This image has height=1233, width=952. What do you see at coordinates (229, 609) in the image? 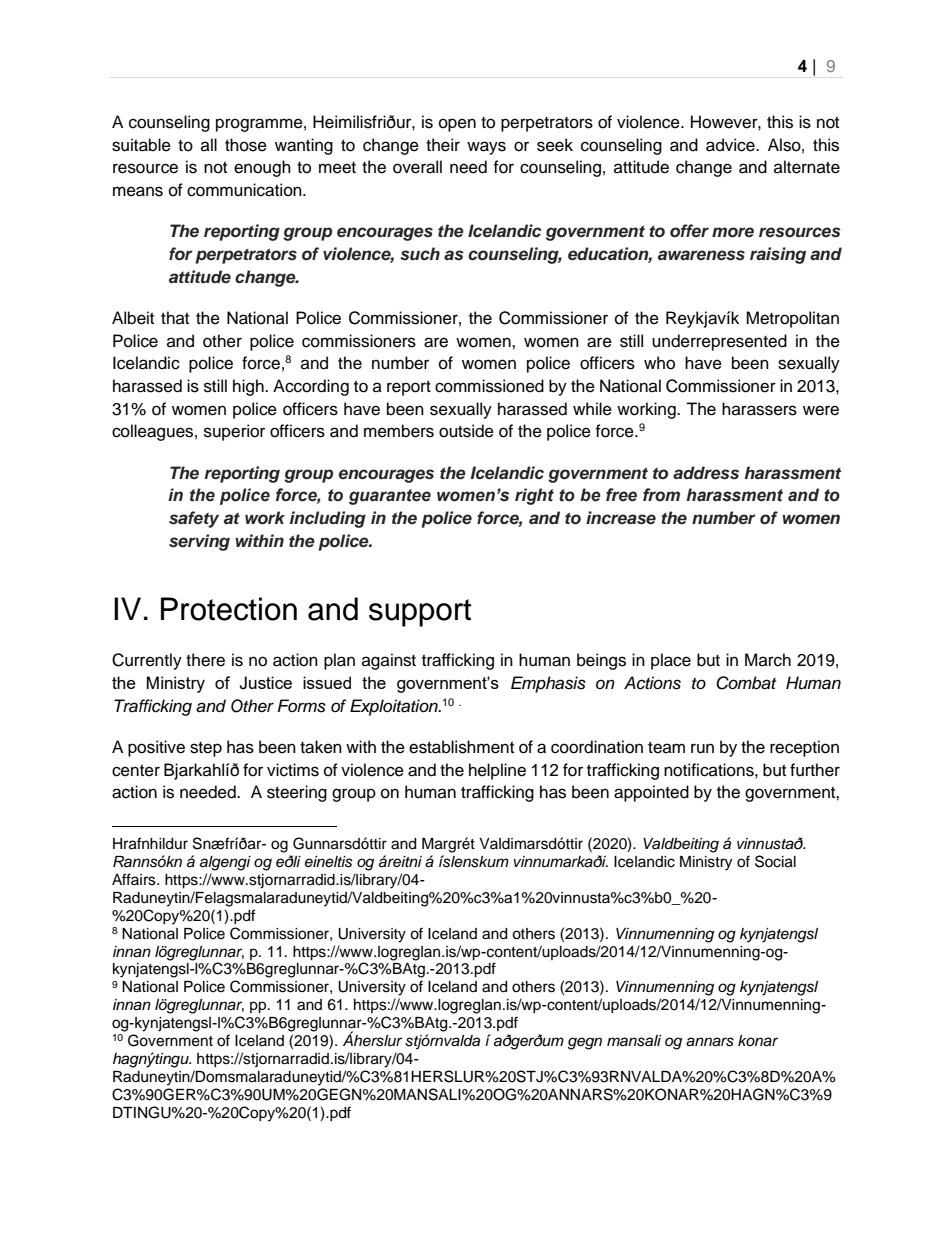
I see `Protection` at bounding box center [229, 609].
